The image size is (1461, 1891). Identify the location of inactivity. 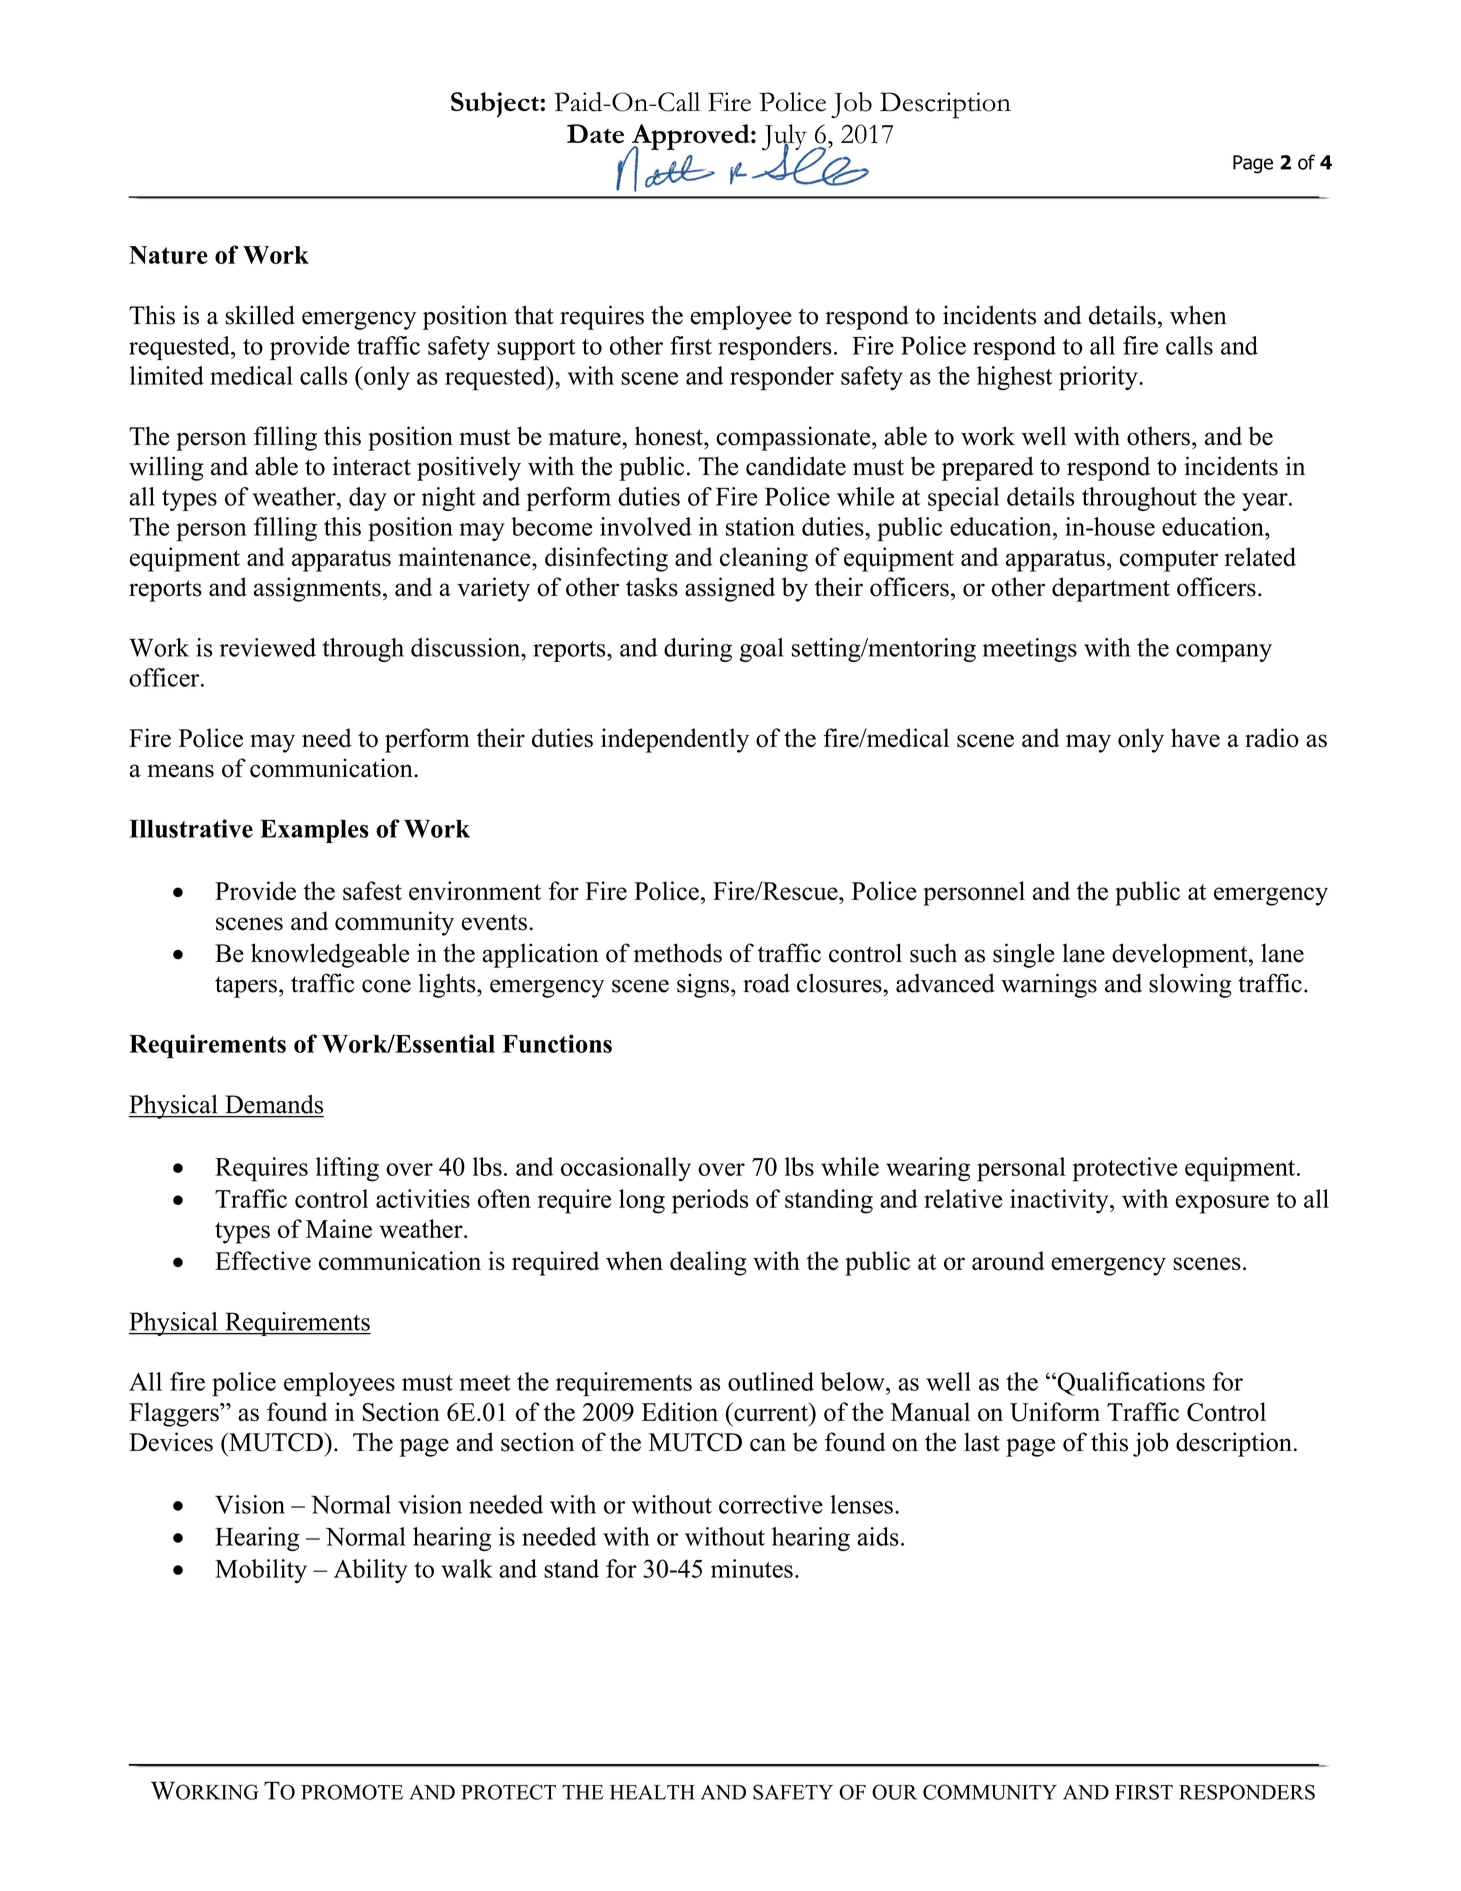
(1060, 1201).
